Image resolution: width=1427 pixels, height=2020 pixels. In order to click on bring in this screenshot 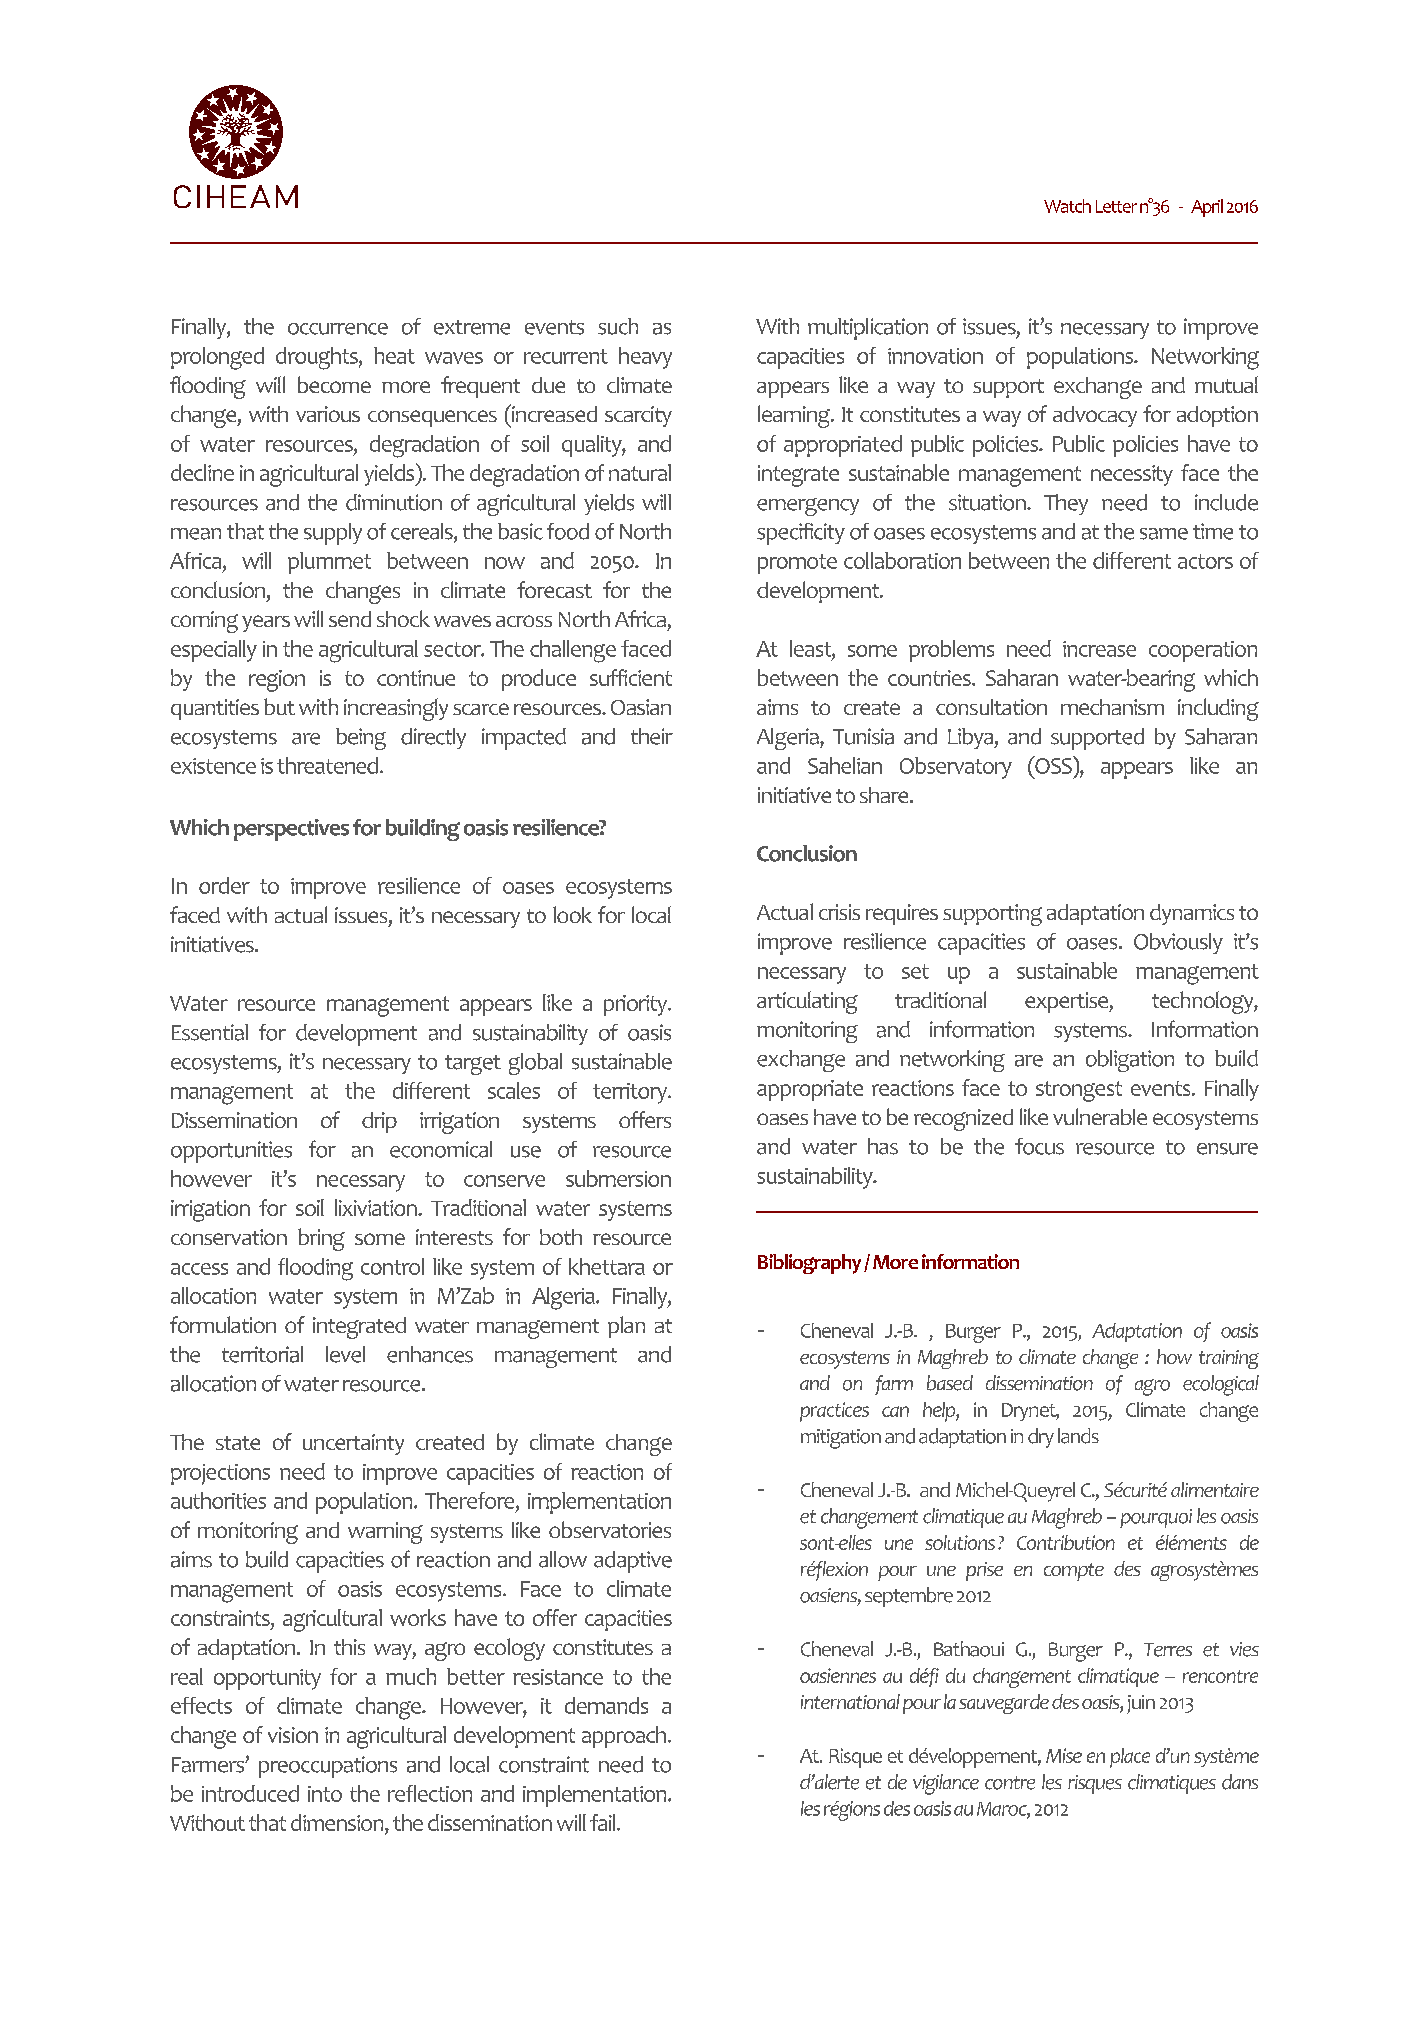, I will do `click(321, 1239)`.
